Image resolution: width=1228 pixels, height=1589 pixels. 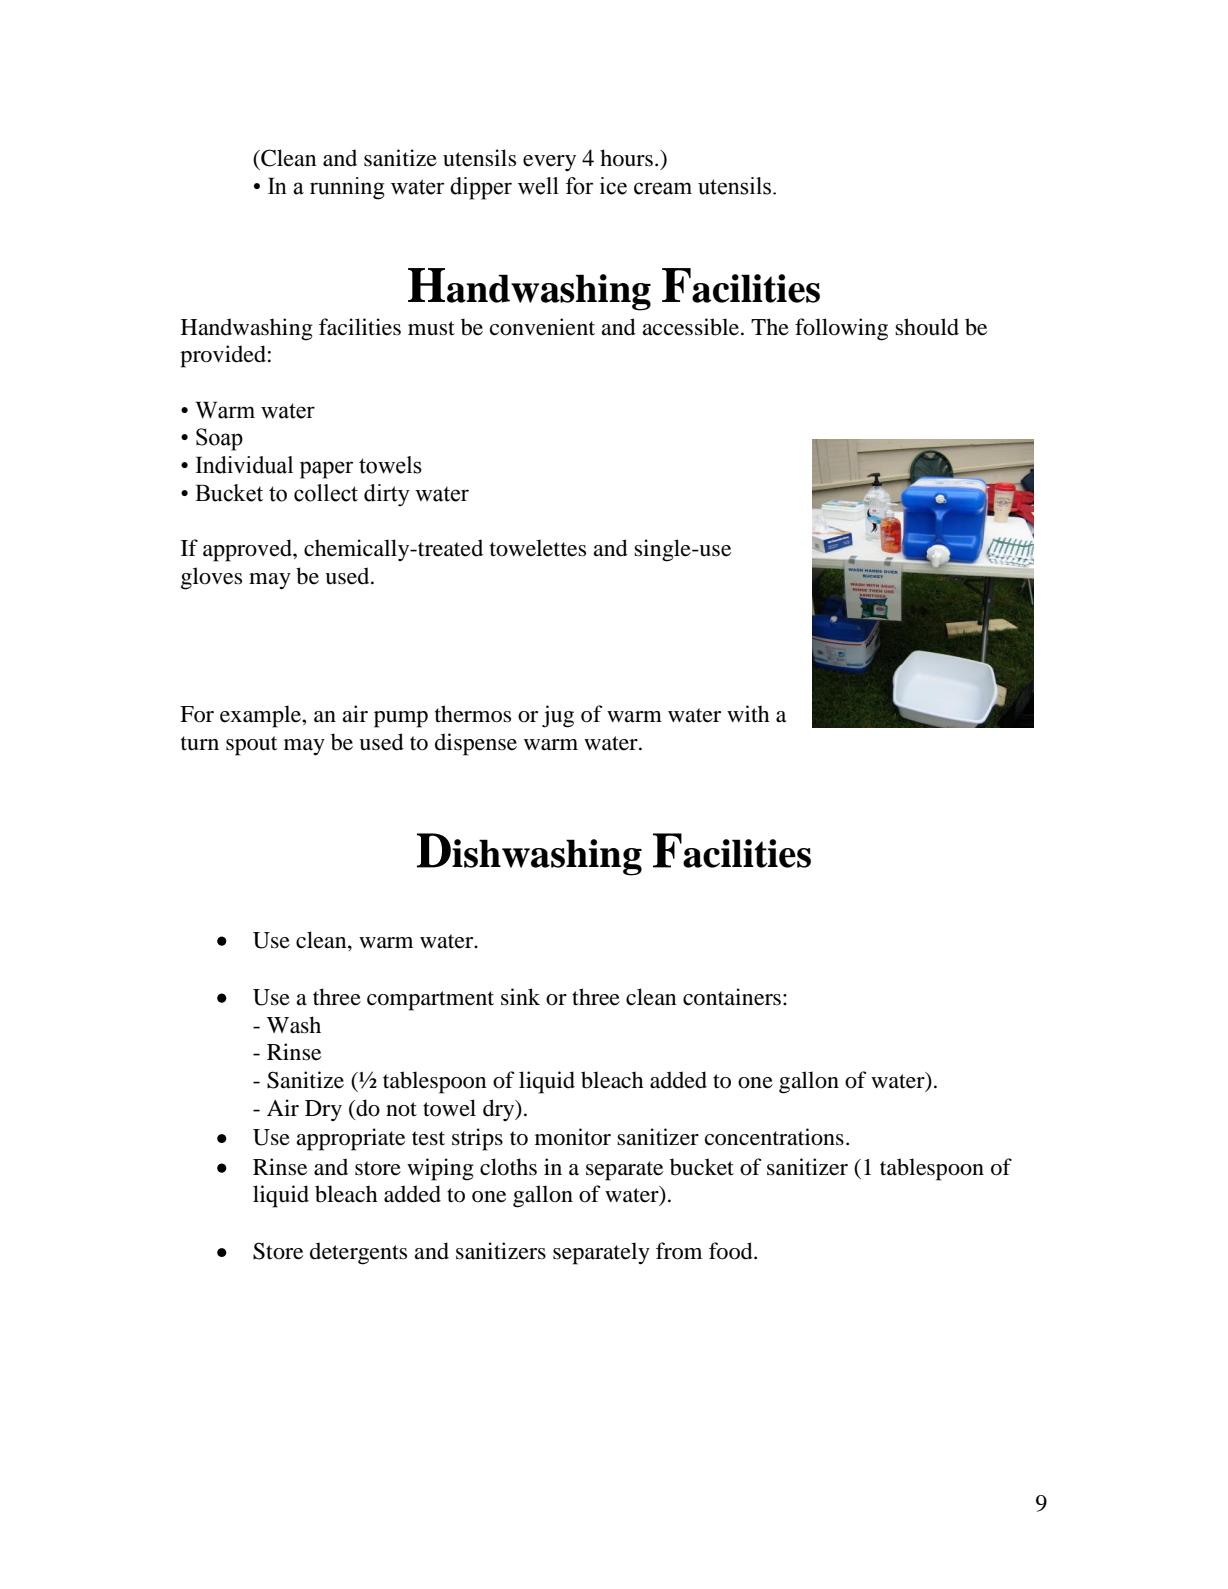 I want to click on cloths, so click(x=508, y=1167).
